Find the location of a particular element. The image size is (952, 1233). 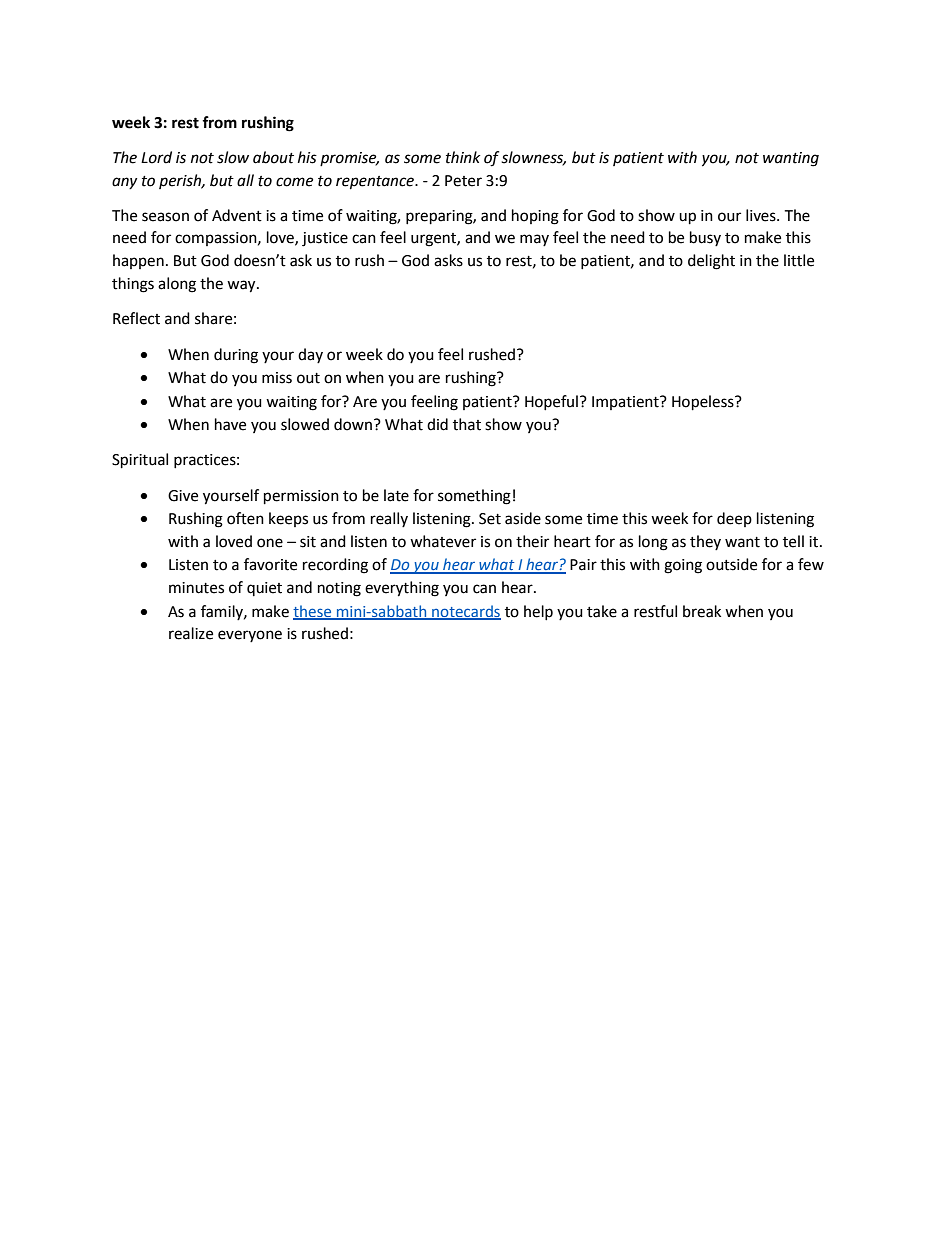

that is located at coordinates (467, 424).
